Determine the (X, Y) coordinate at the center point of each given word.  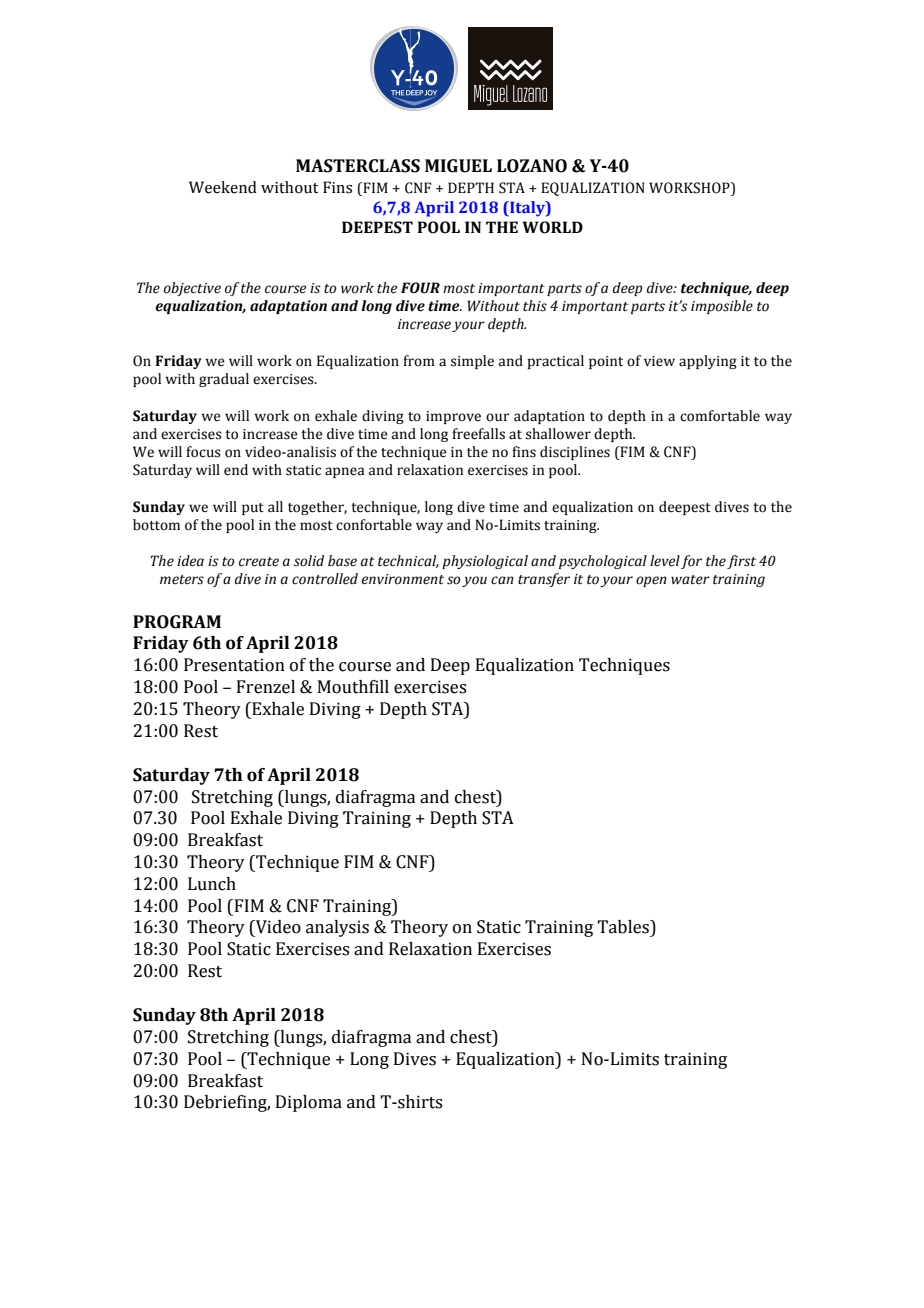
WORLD (552, 227)
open (651, 581)
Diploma (309, 1103)
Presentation (234, 665)
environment (403, 579)
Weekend (223, 187)
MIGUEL (458, 166)
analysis (337, 928)
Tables (624, 927)
